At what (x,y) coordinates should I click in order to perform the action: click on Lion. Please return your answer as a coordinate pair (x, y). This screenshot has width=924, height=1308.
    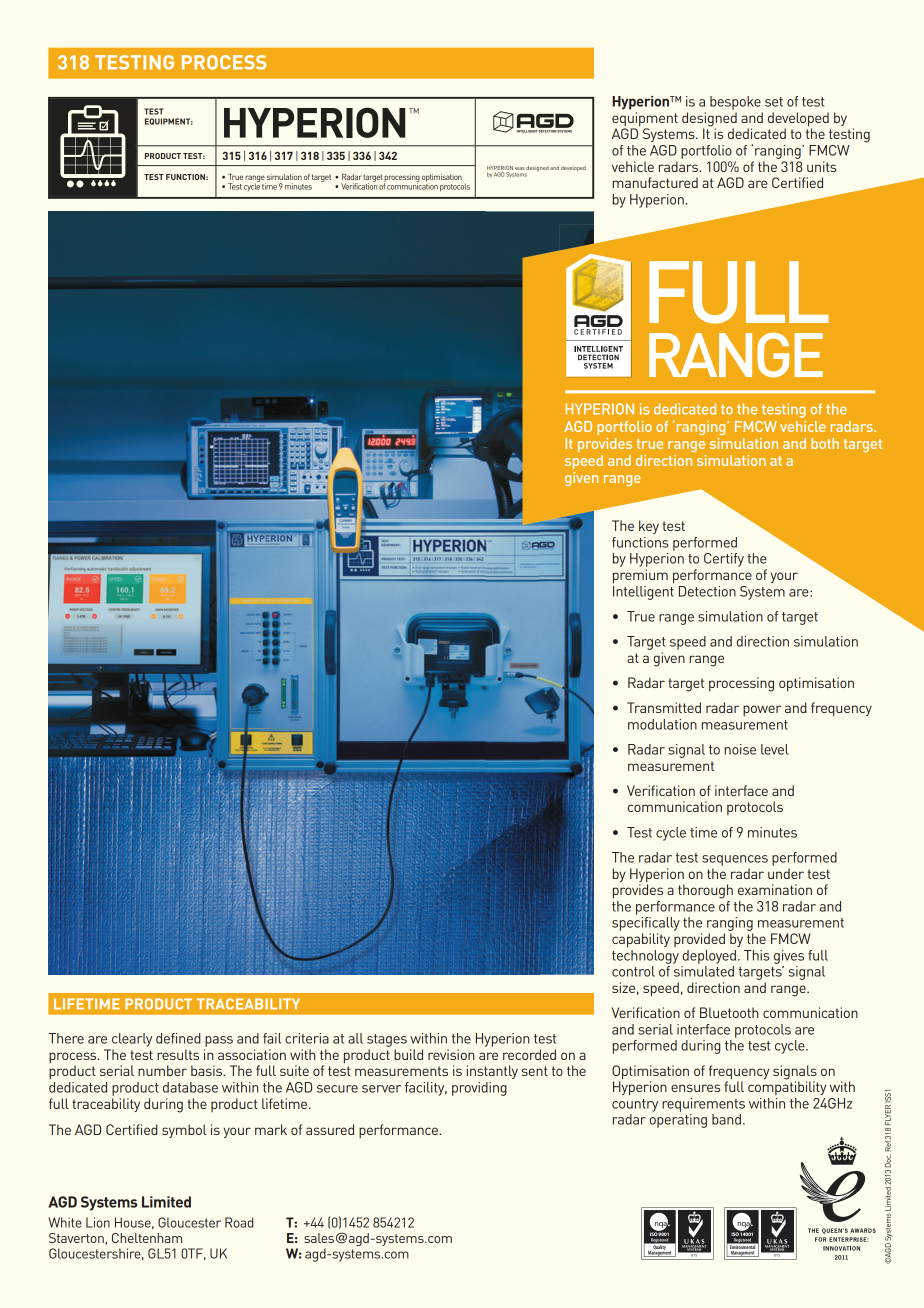
    Looking at the image, I should click on (98, 1222).
